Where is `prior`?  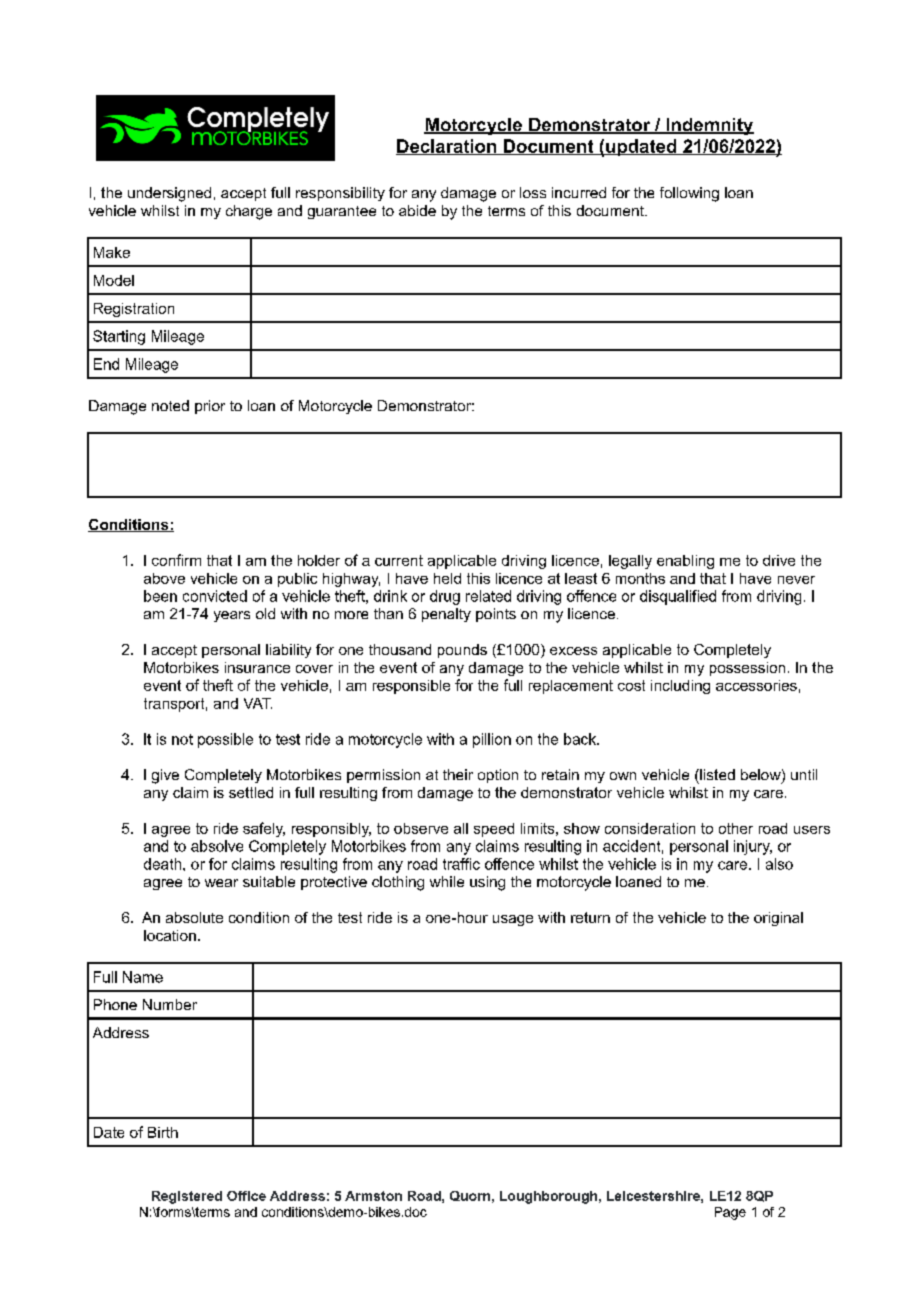 prior is located at coordinates (210, 407).
